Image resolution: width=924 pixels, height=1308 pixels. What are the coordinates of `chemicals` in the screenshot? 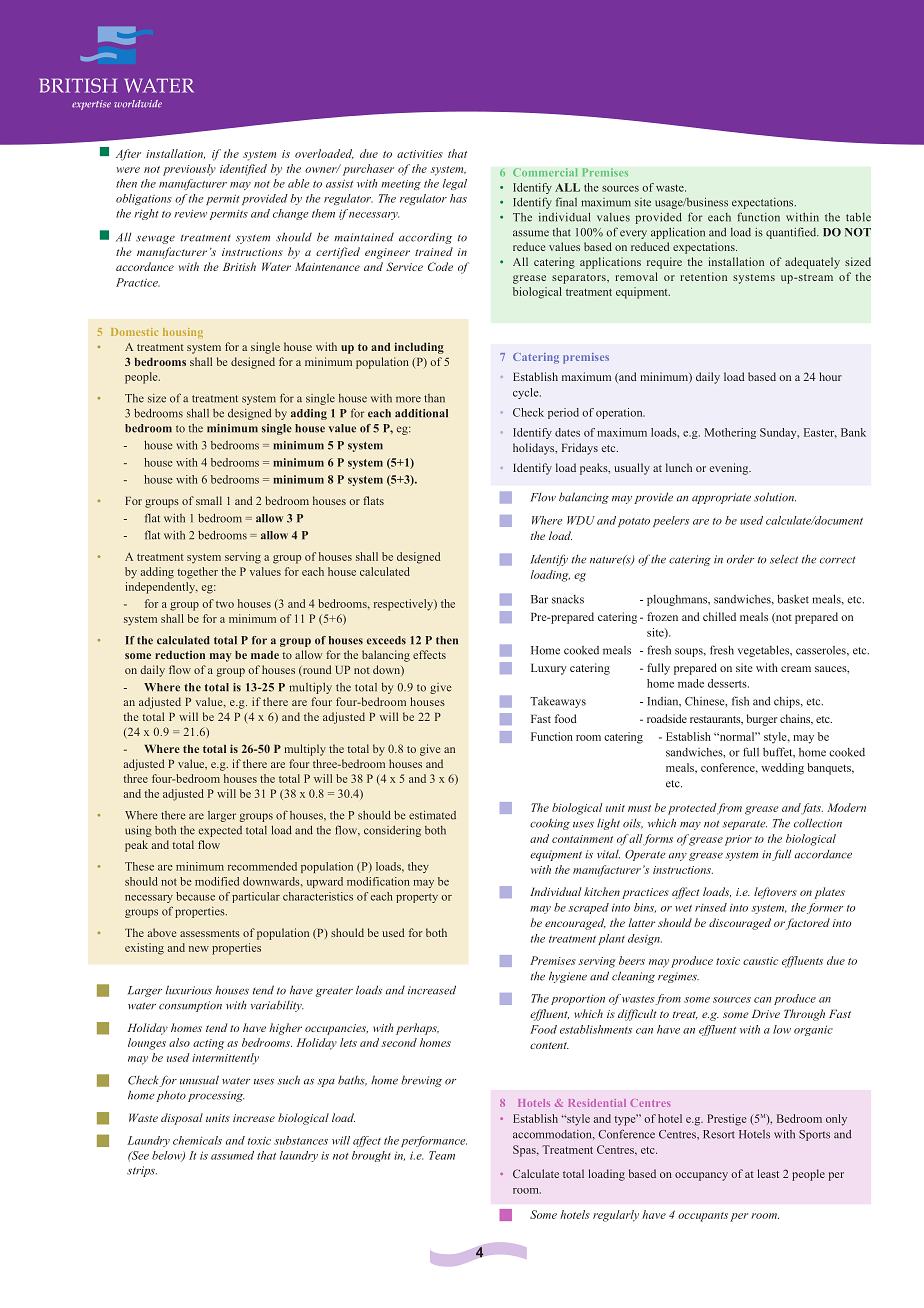 It's located at (197, 1140).
